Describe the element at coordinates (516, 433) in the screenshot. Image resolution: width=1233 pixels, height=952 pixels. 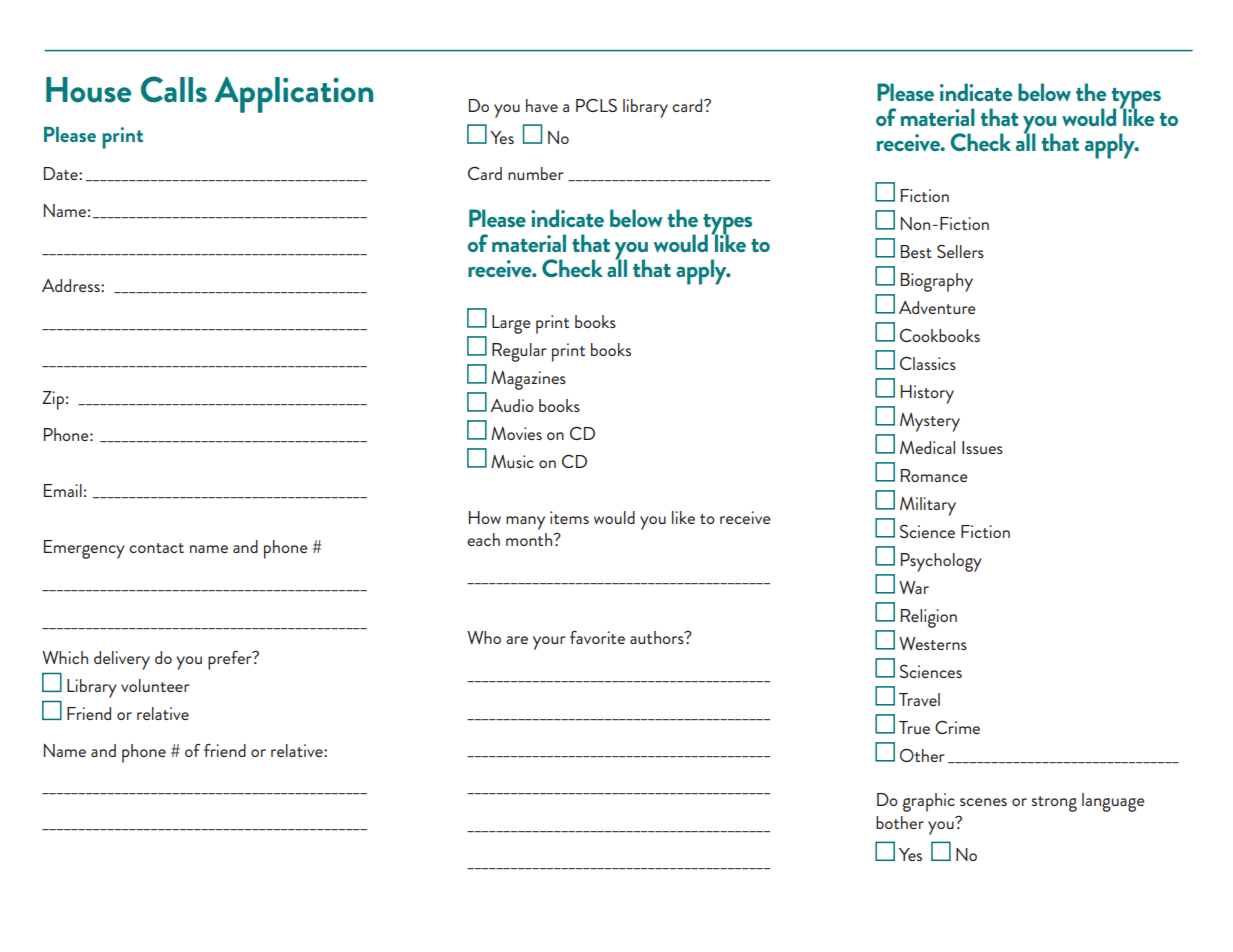
I see `Movies` at that location.
